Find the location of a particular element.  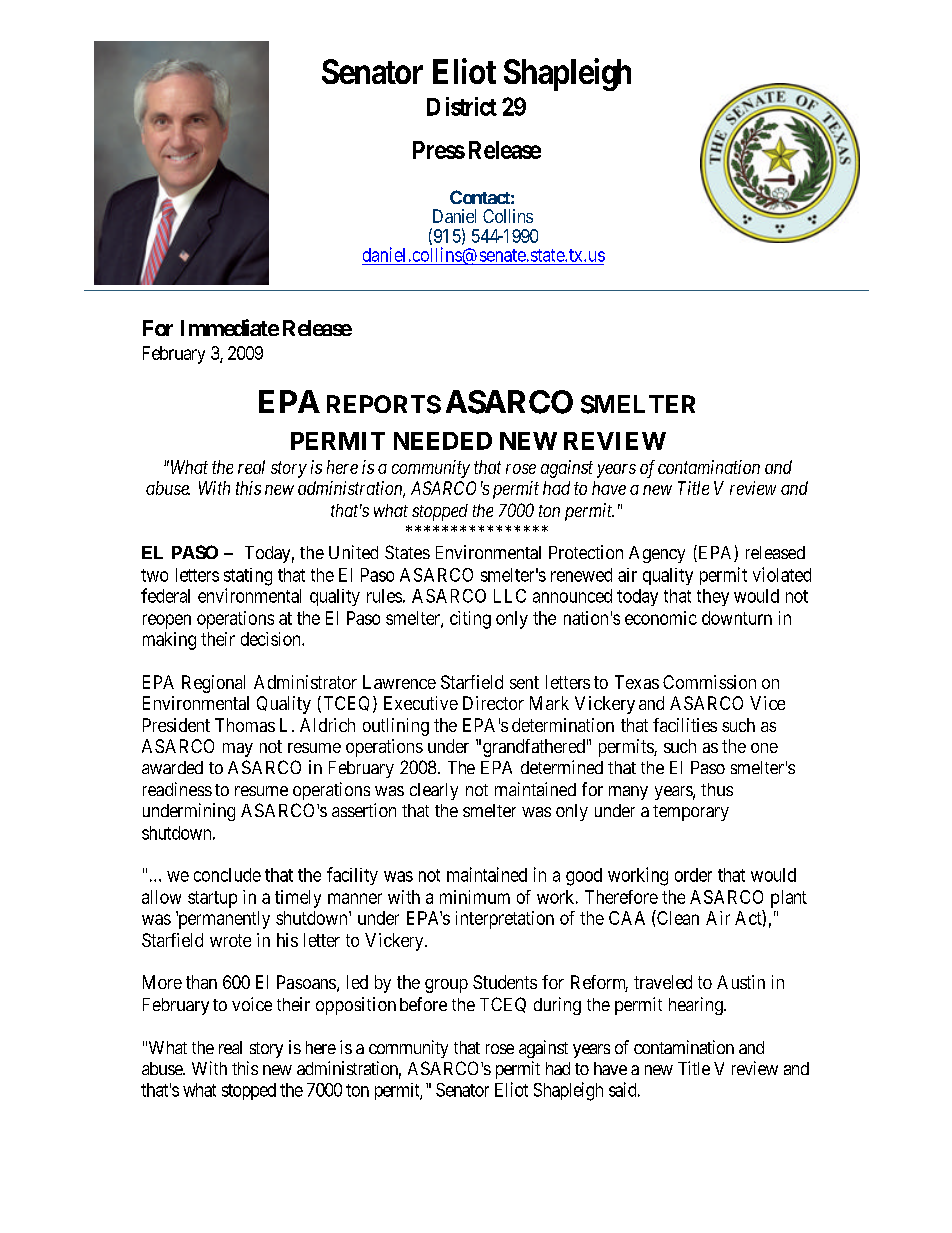

NEEDED is located at coordinates (443, 441).
